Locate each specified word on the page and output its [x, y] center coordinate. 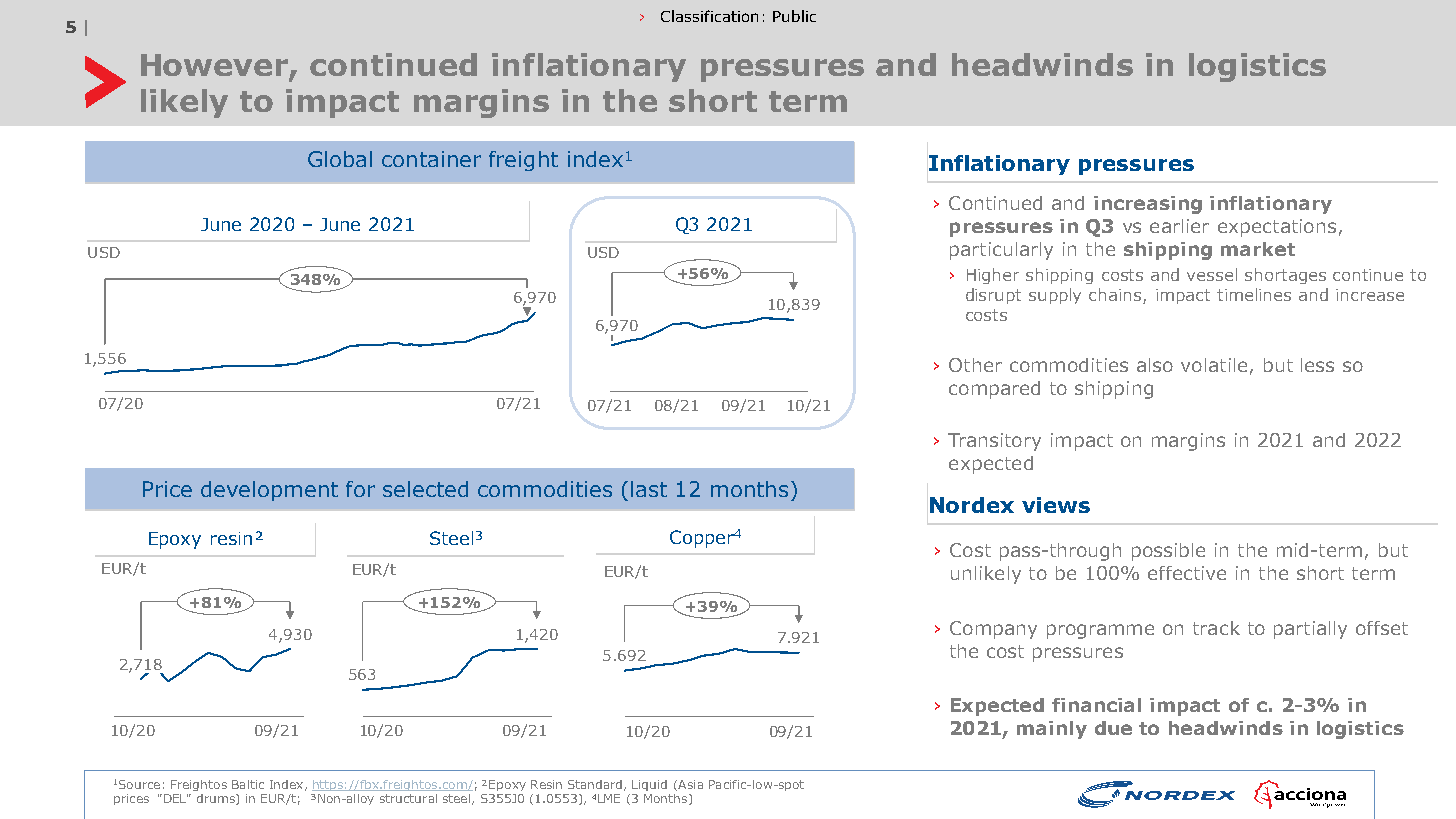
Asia [689, 785]
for [360, 489]
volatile [1214, 365]
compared [994, 390]
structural [408, 798]
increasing [1148, 205]
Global [340, 159]
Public [794, 16]
